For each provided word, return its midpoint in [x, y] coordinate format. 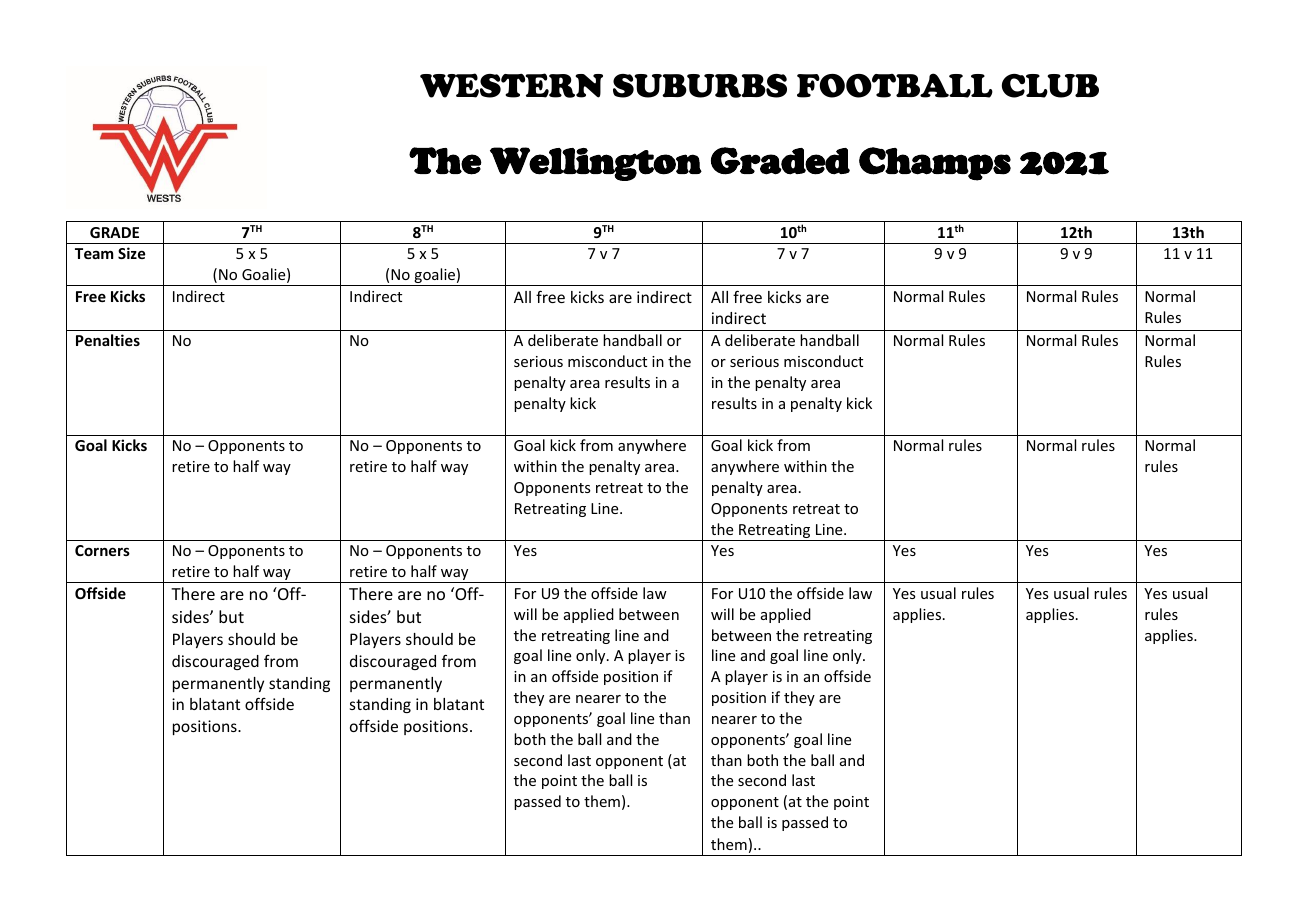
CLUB [1050, 86]
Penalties [108, 340]
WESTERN [511, 85]
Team [94, 253]
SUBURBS [700, 86]
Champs [935, 164]
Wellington [596, 164]
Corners [102, 550]
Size [132, 253]
